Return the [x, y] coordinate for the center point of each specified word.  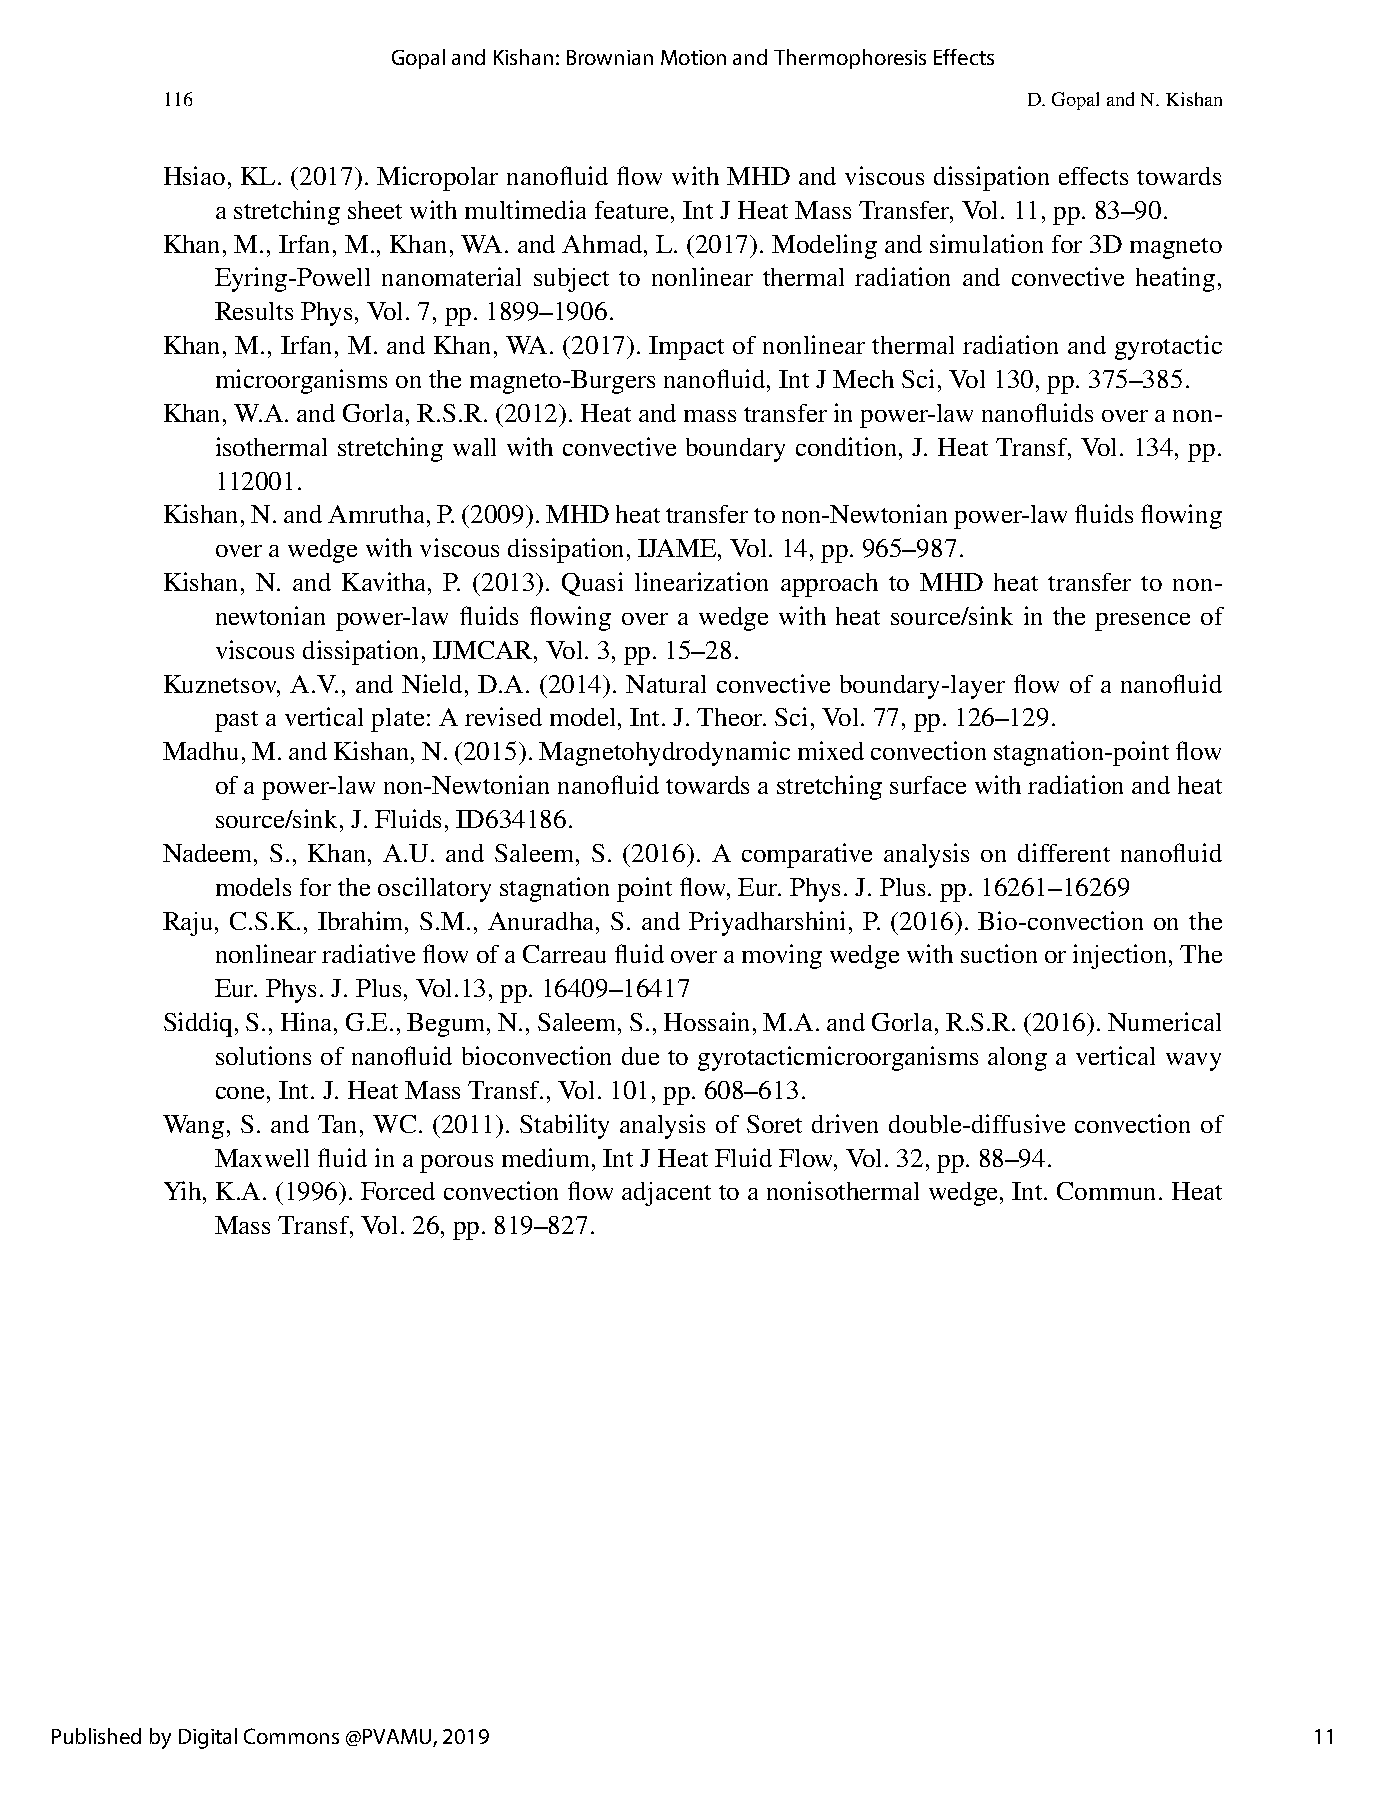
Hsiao [194, 175]
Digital [208, 1738]
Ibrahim [362, 920]
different [1064, 852]
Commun [1108, 1191]
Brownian [610, 57]
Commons [291, 1736]
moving [782, 956]
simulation [986, 243]
